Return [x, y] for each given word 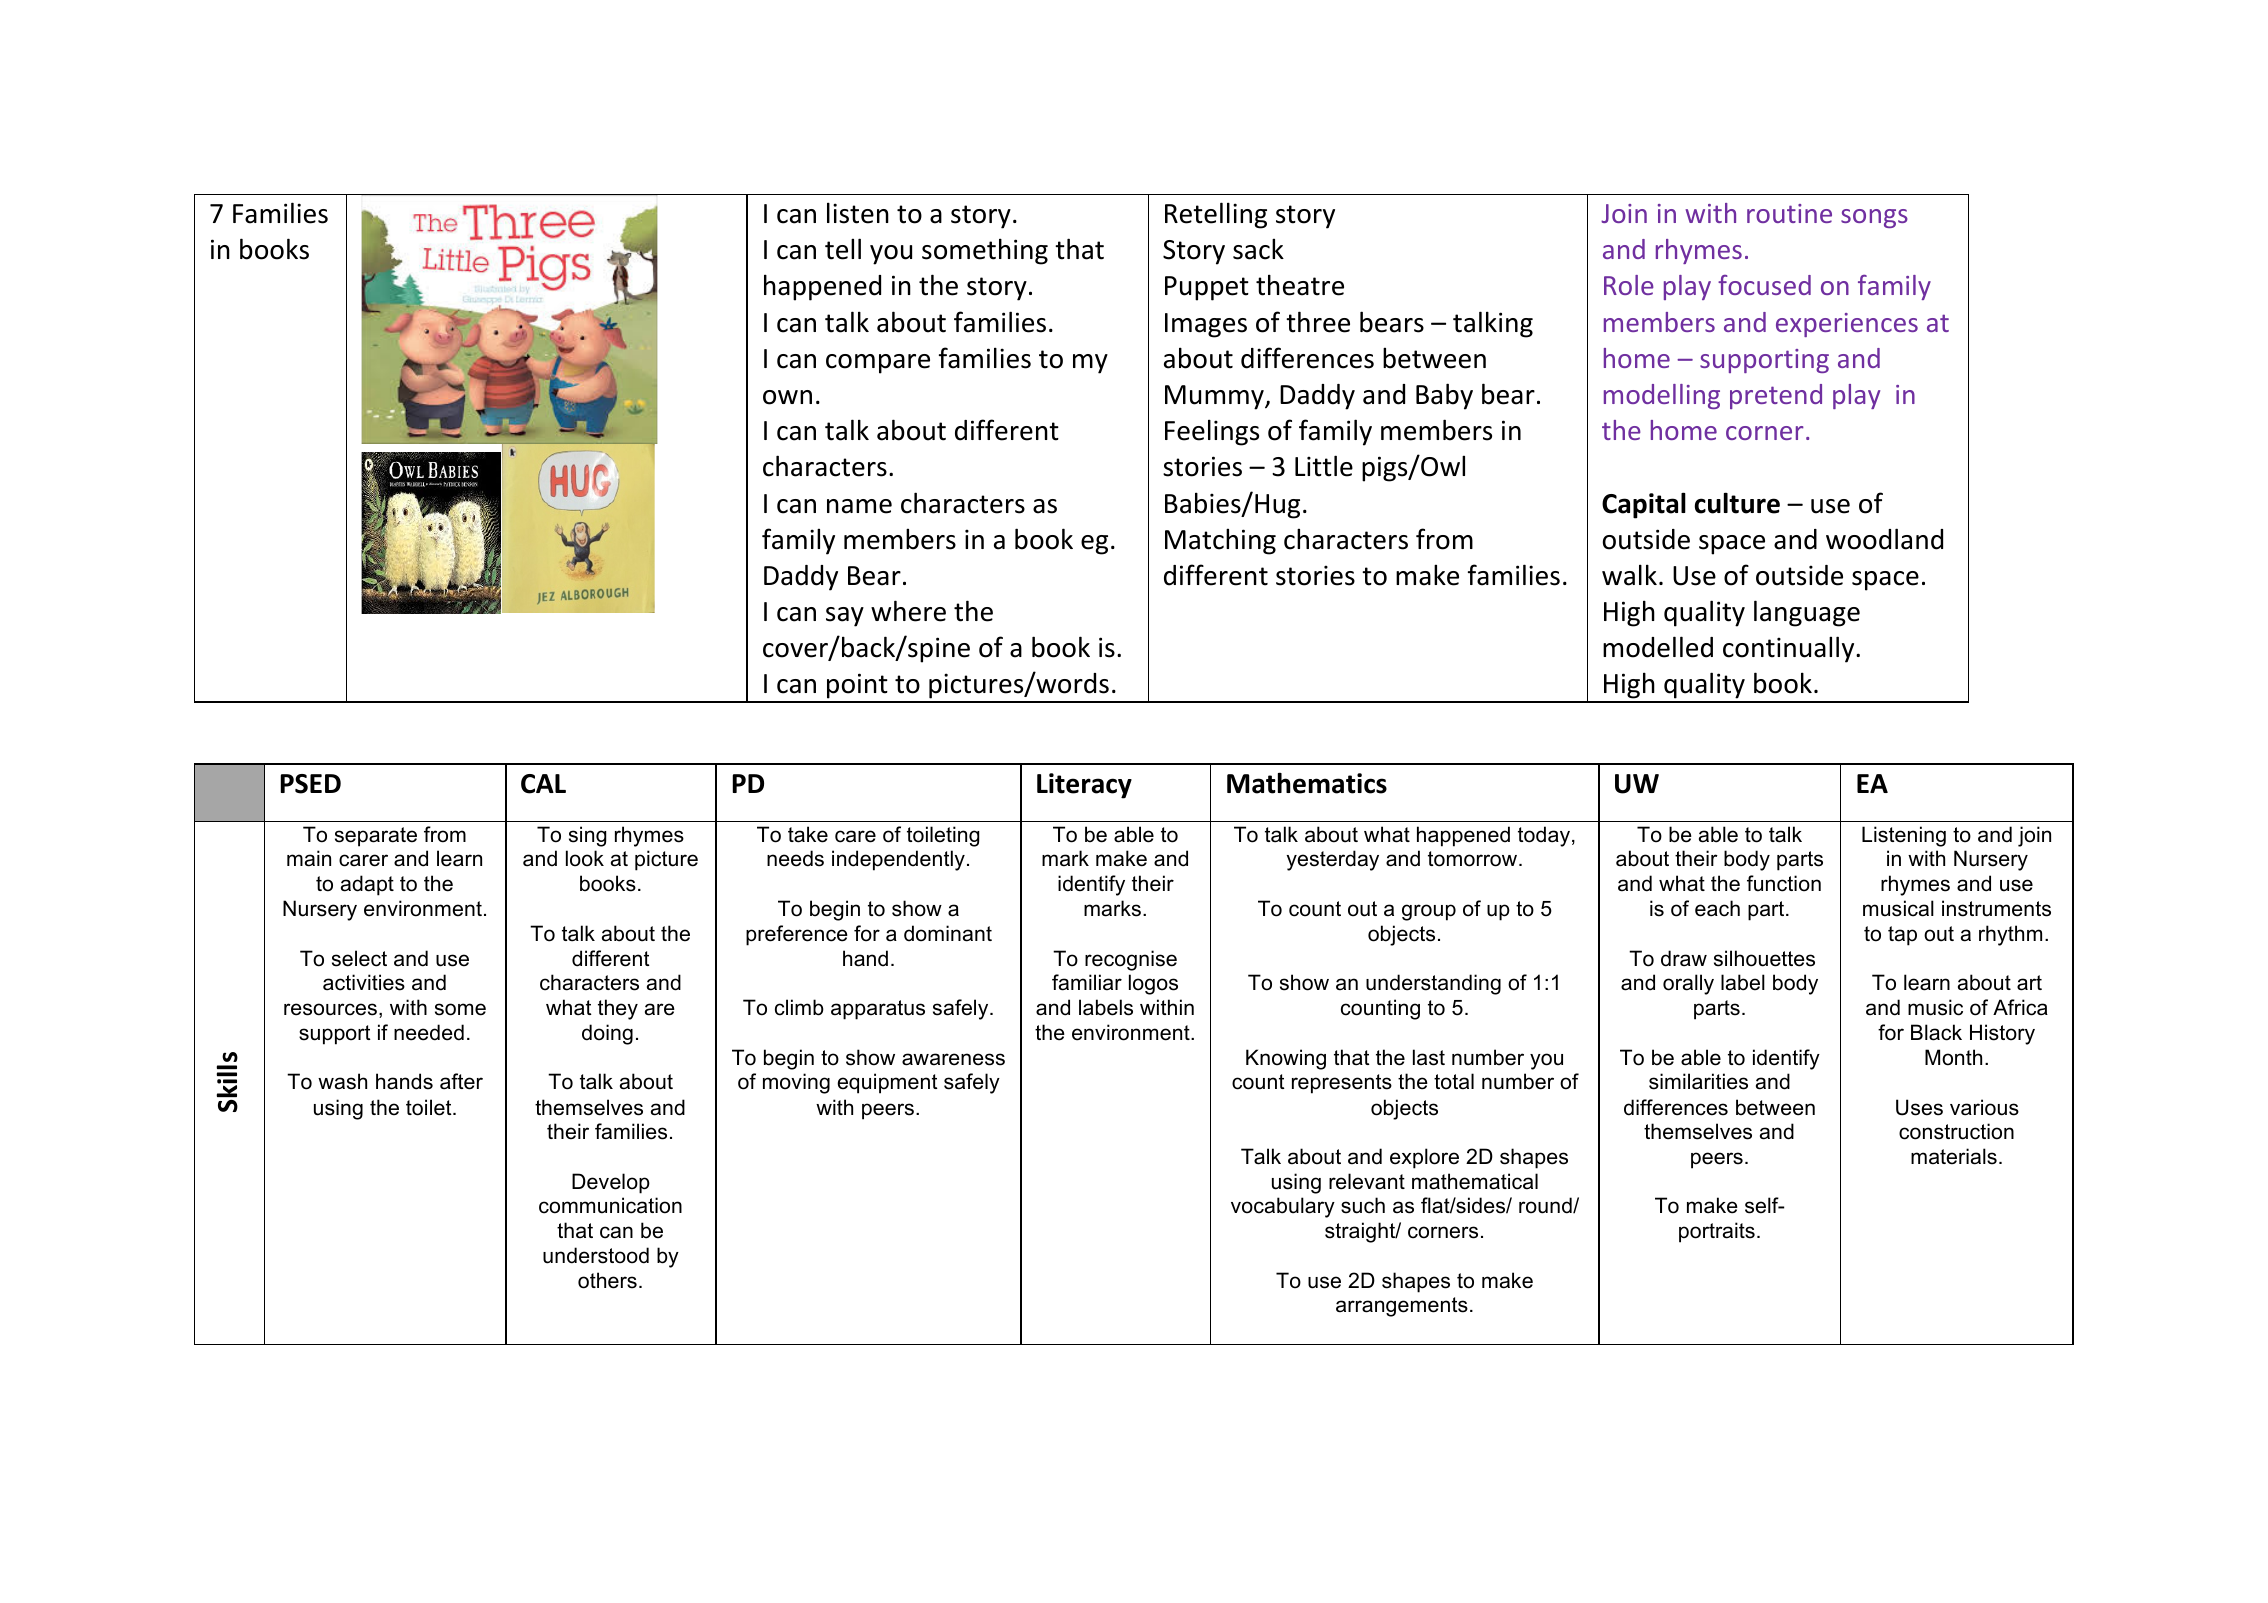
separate [376, 837]
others [607, 1280]
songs [1874, 218]
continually [1790, 649]
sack [1258, 249]
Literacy [1084, 786]
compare [878, 364]
